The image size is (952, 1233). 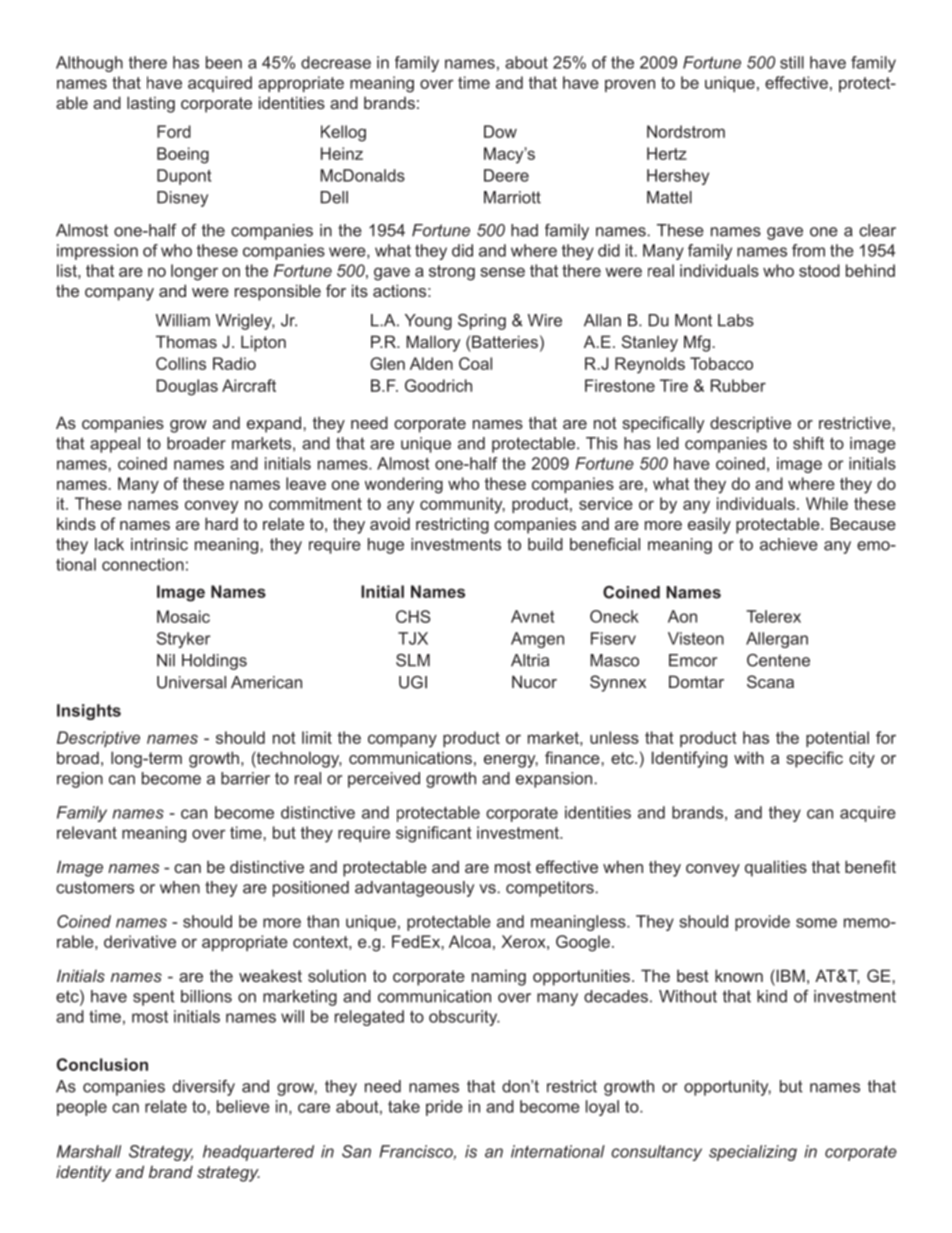 I want to click on Allergan, so click(x=777, y=640).
